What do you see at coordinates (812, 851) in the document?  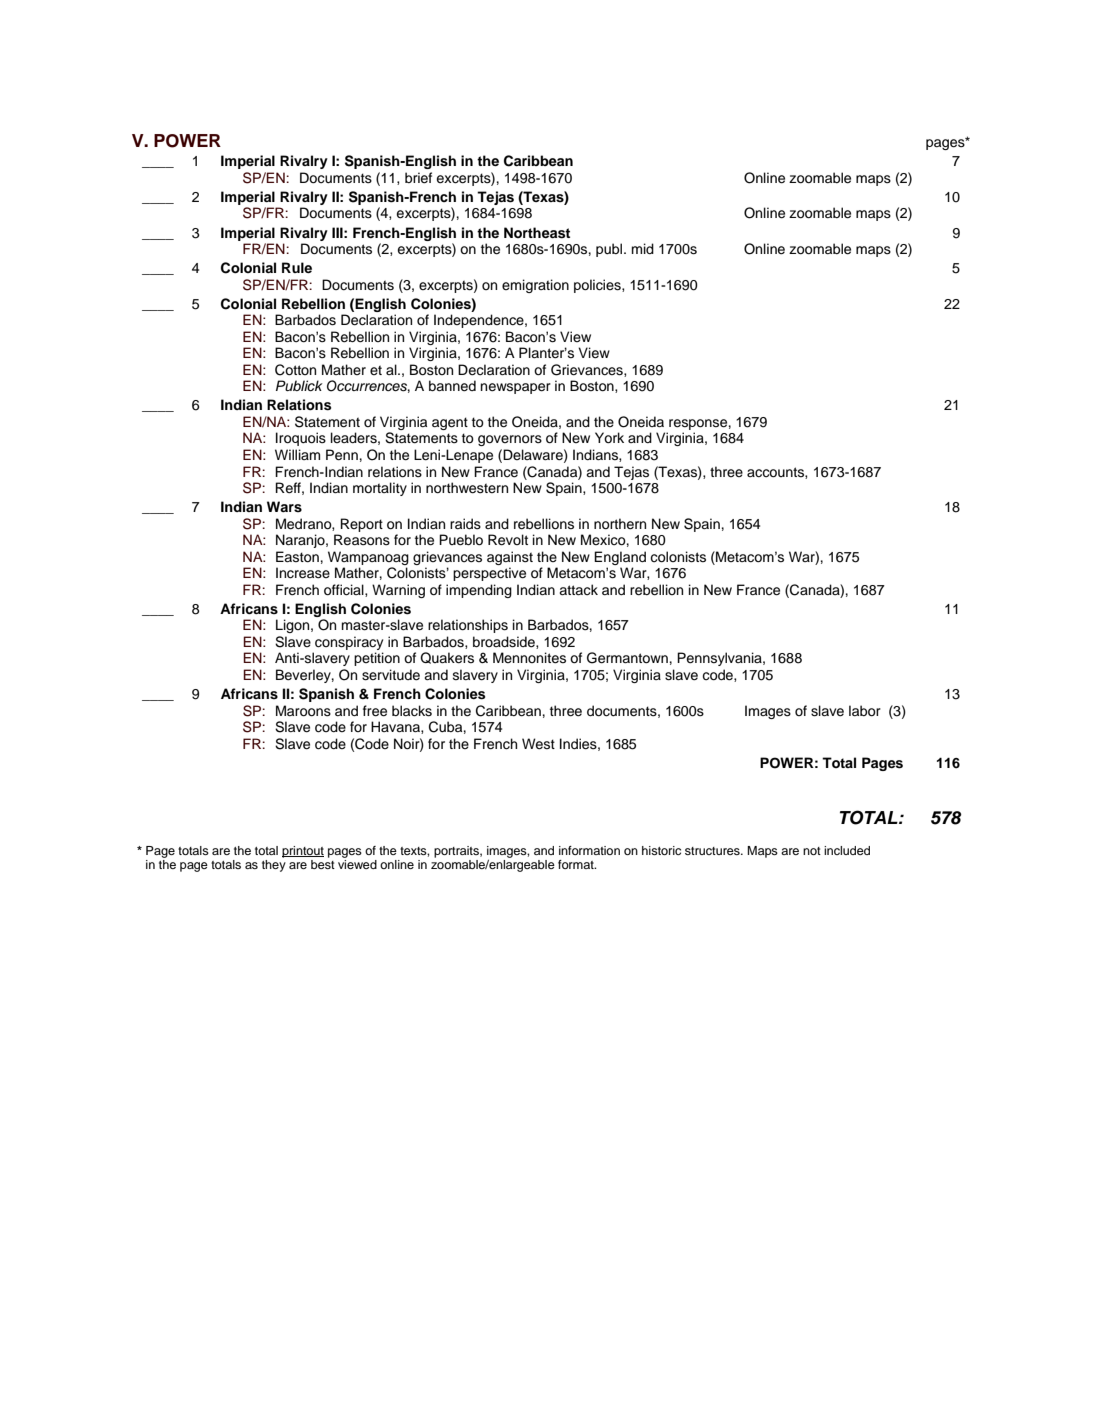 I see `not` at bounding box center [812, 851].
